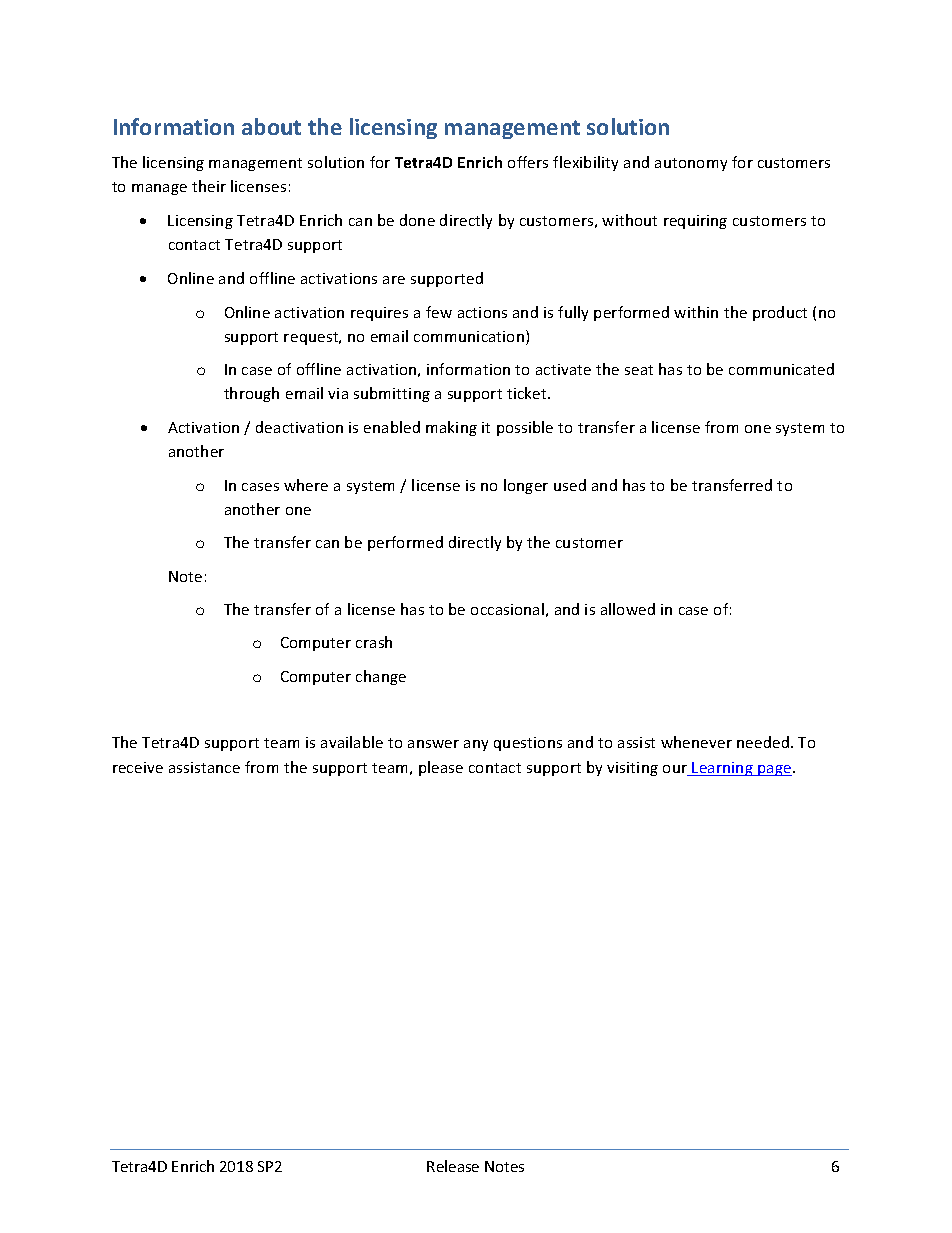 This image has width=952, height=1233. Describe the element at coordinates (639, 370) in the image. I see `seat` at that location.
